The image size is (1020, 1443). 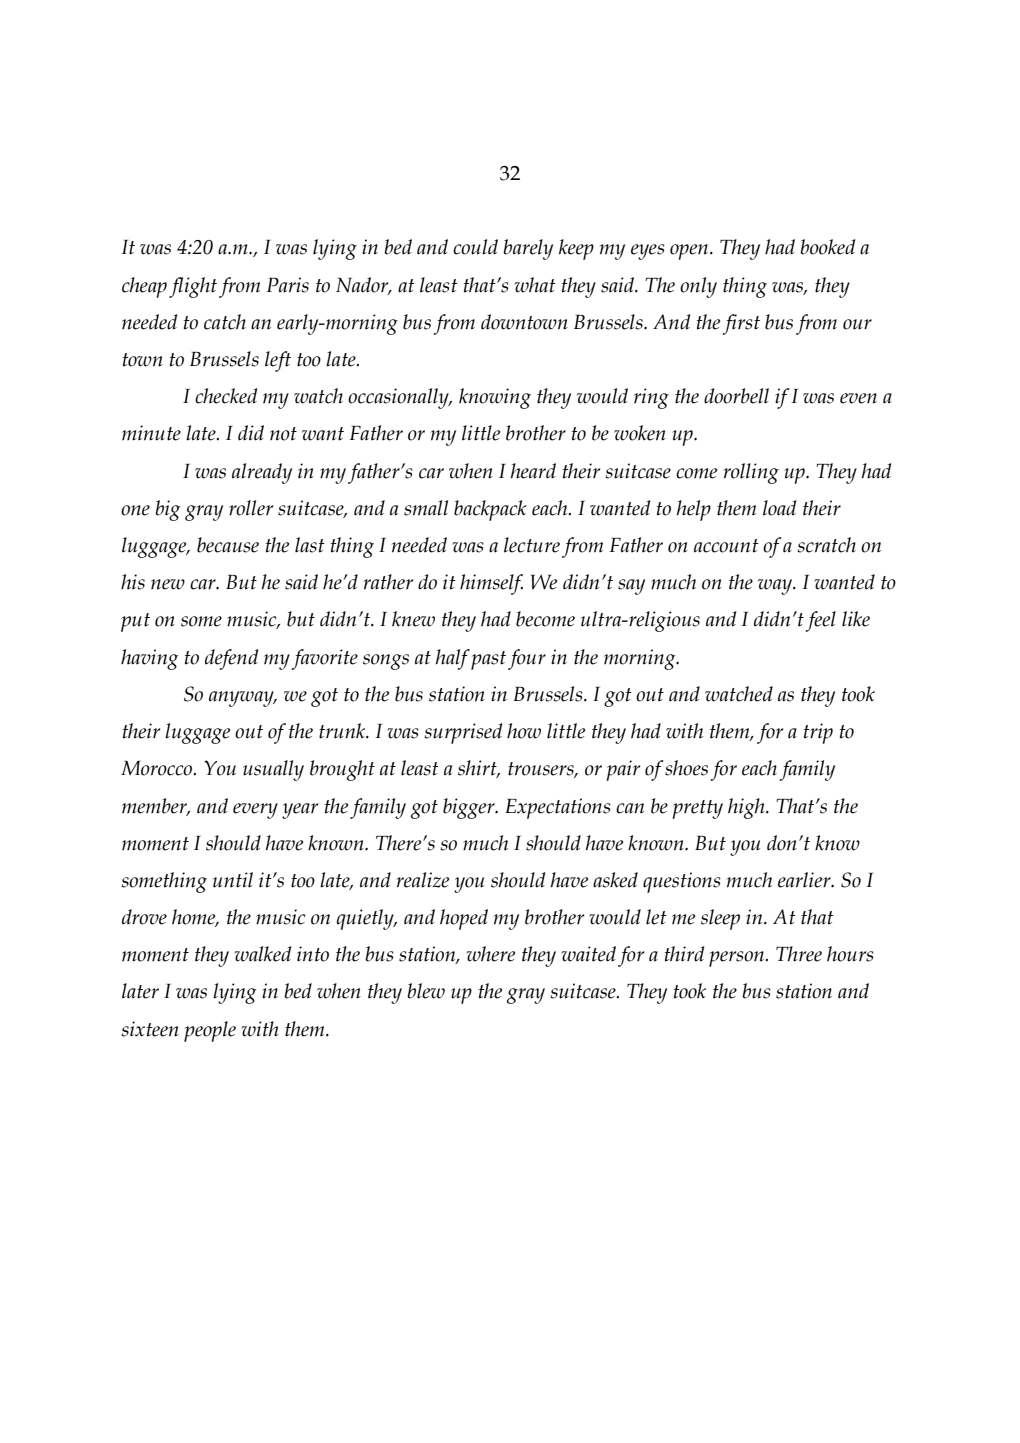 What do you see at coordinates (232, 659) in the document?
I see `defend` at bounding box center [232, 659].
